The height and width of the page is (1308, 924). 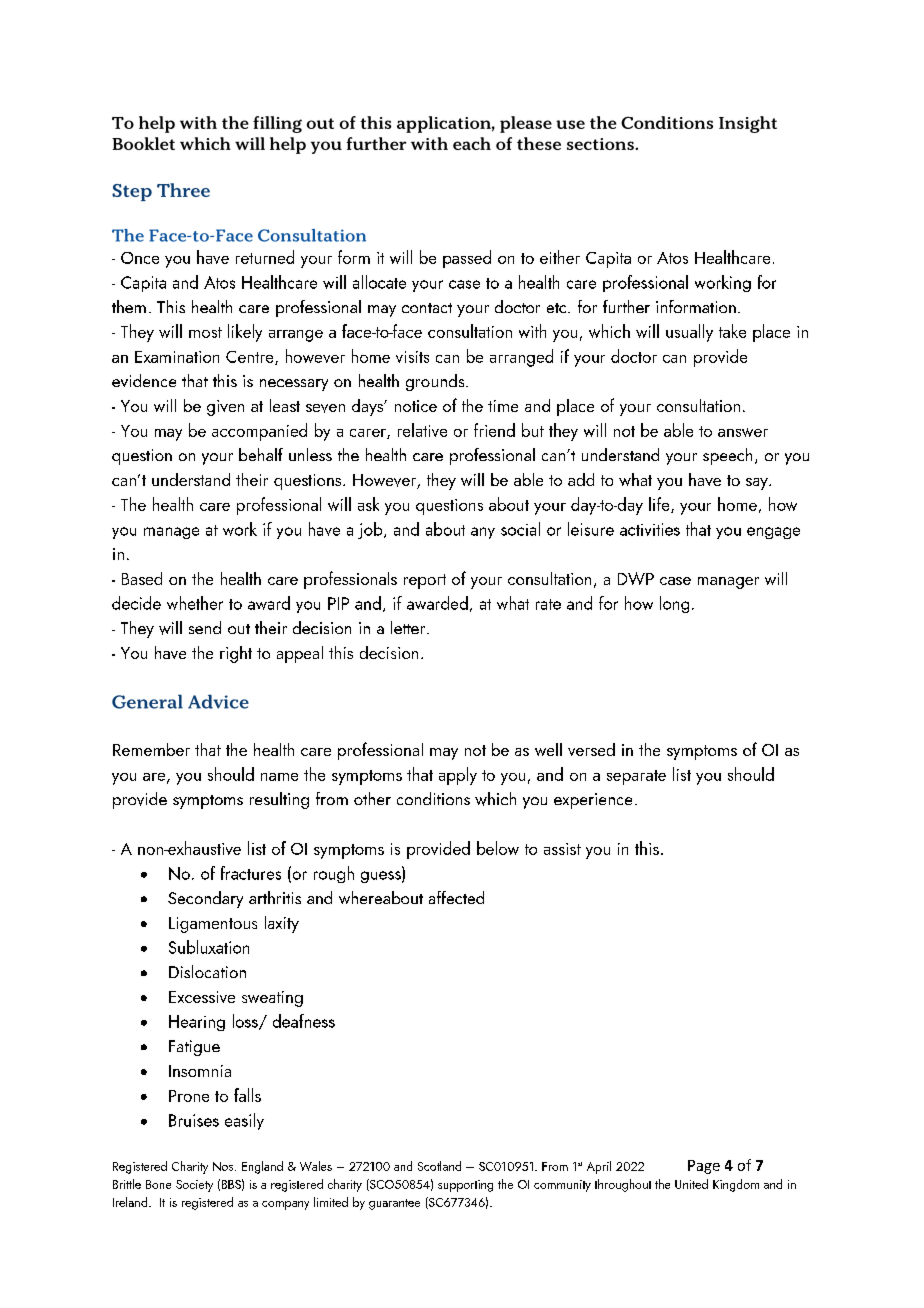 What do you see at coordinates (427, 308) in the page?
I see `contact` at bounding box center [427, 308].
